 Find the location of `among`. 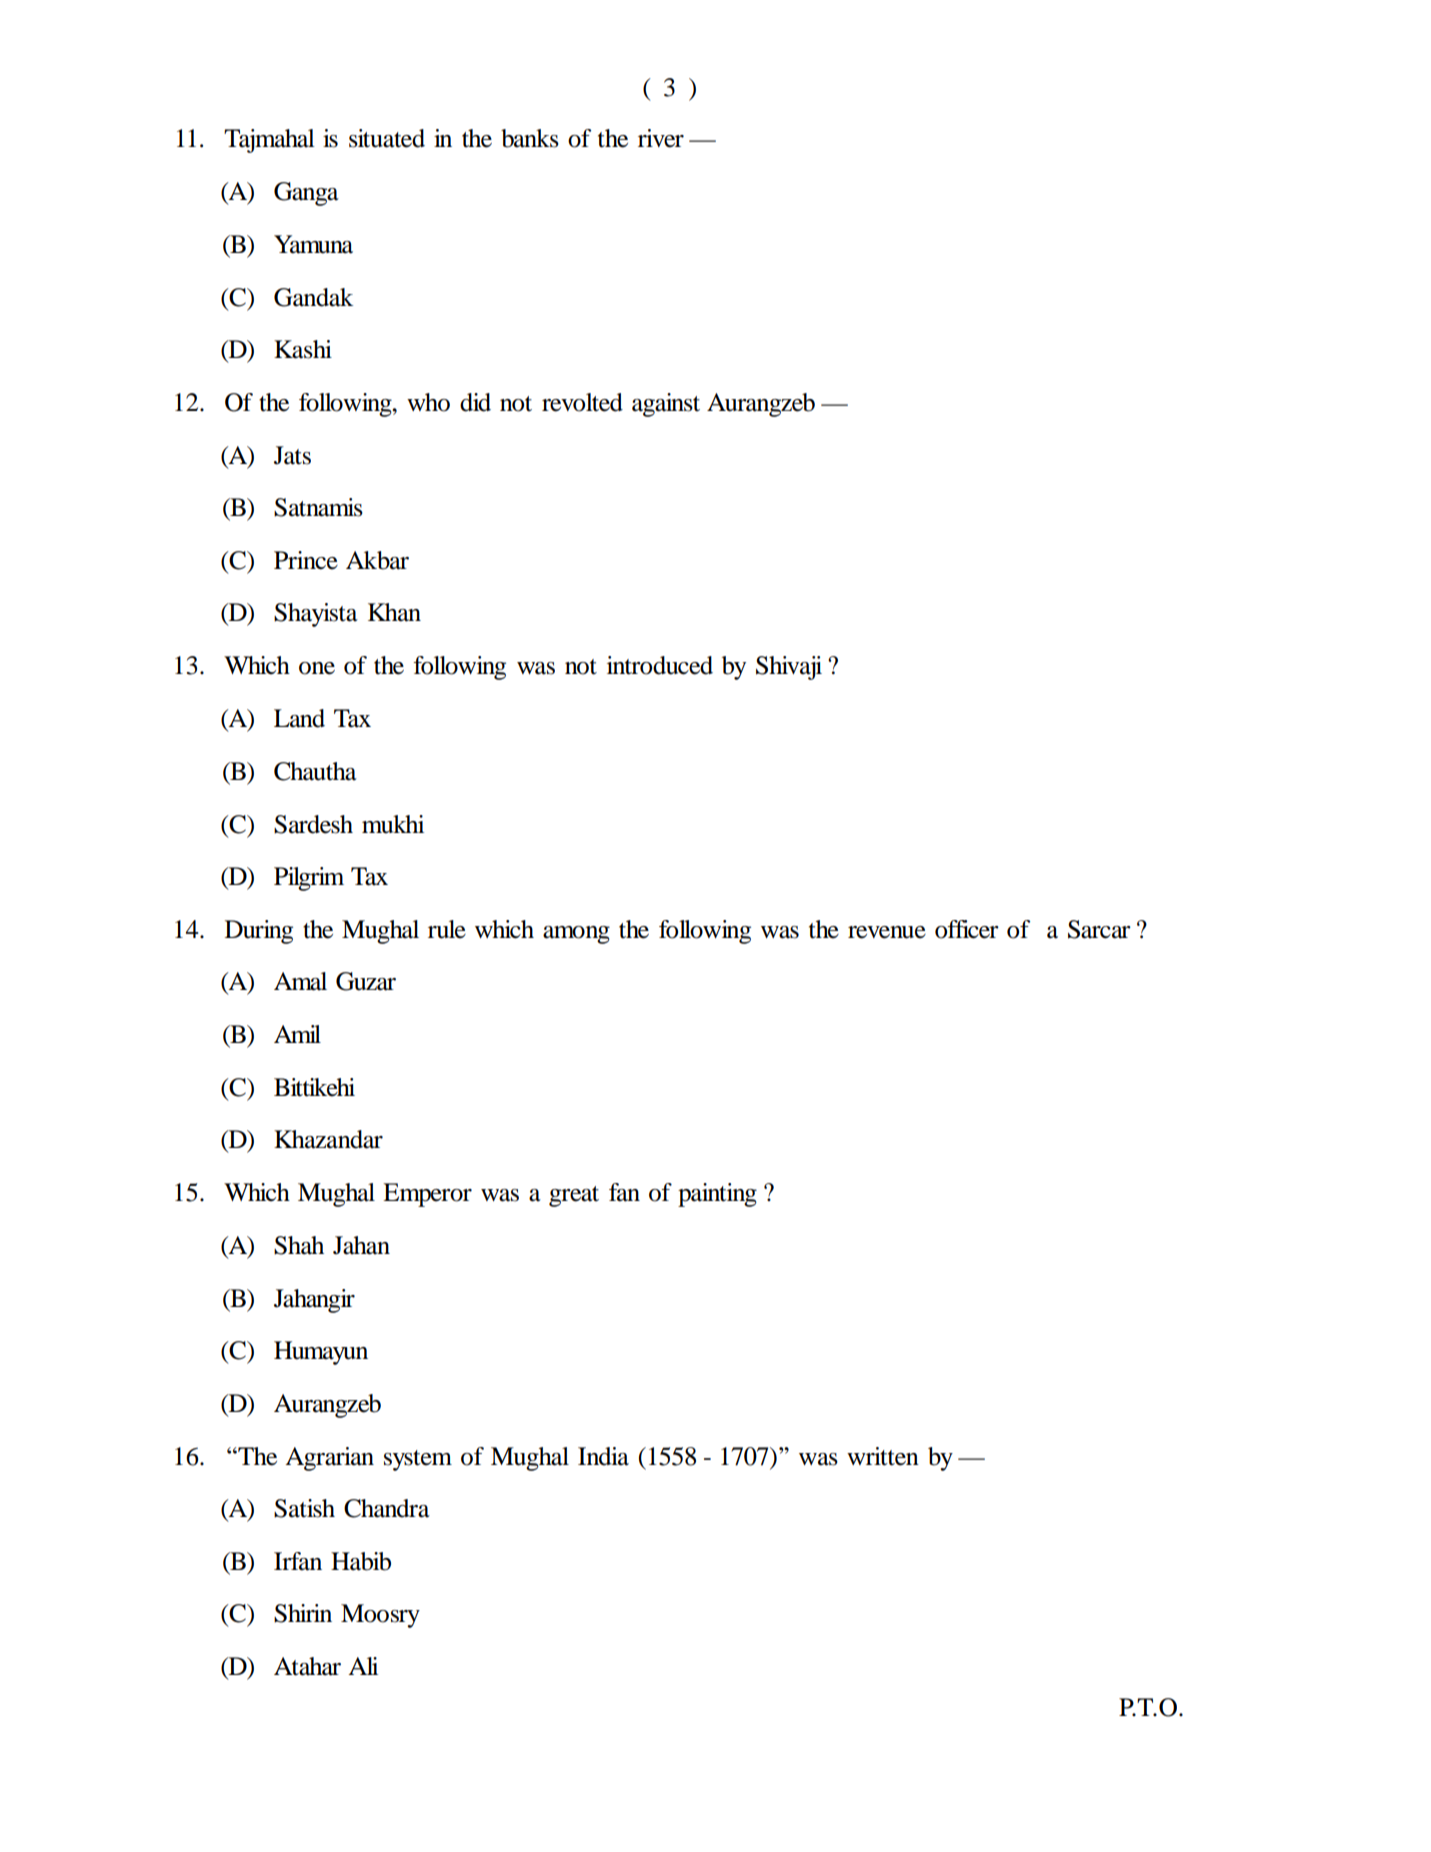

among is located at coordinates (576, 935).
